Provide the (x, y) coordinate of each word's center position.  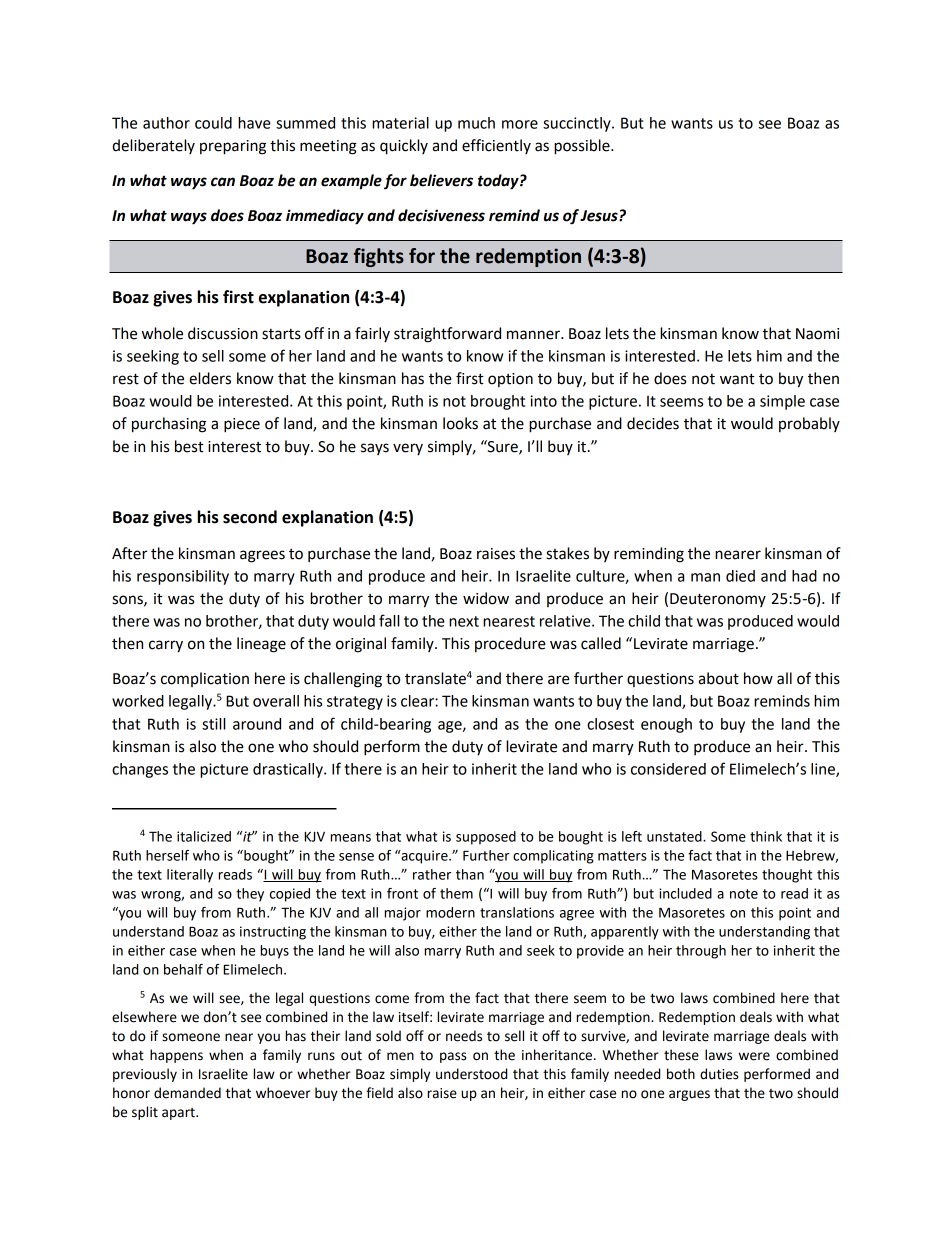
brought (498, 402)
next (464, 621)
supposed (486, 838)
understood (471, 1074)
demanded (187, 1093)
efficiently (496, 146)
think (766, 836)
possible (583, 147)
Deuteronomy (718, 600)
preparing (233, 147)
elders (210, 378)
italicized (204, 836)
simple (782, 402)
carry (166, 646)
